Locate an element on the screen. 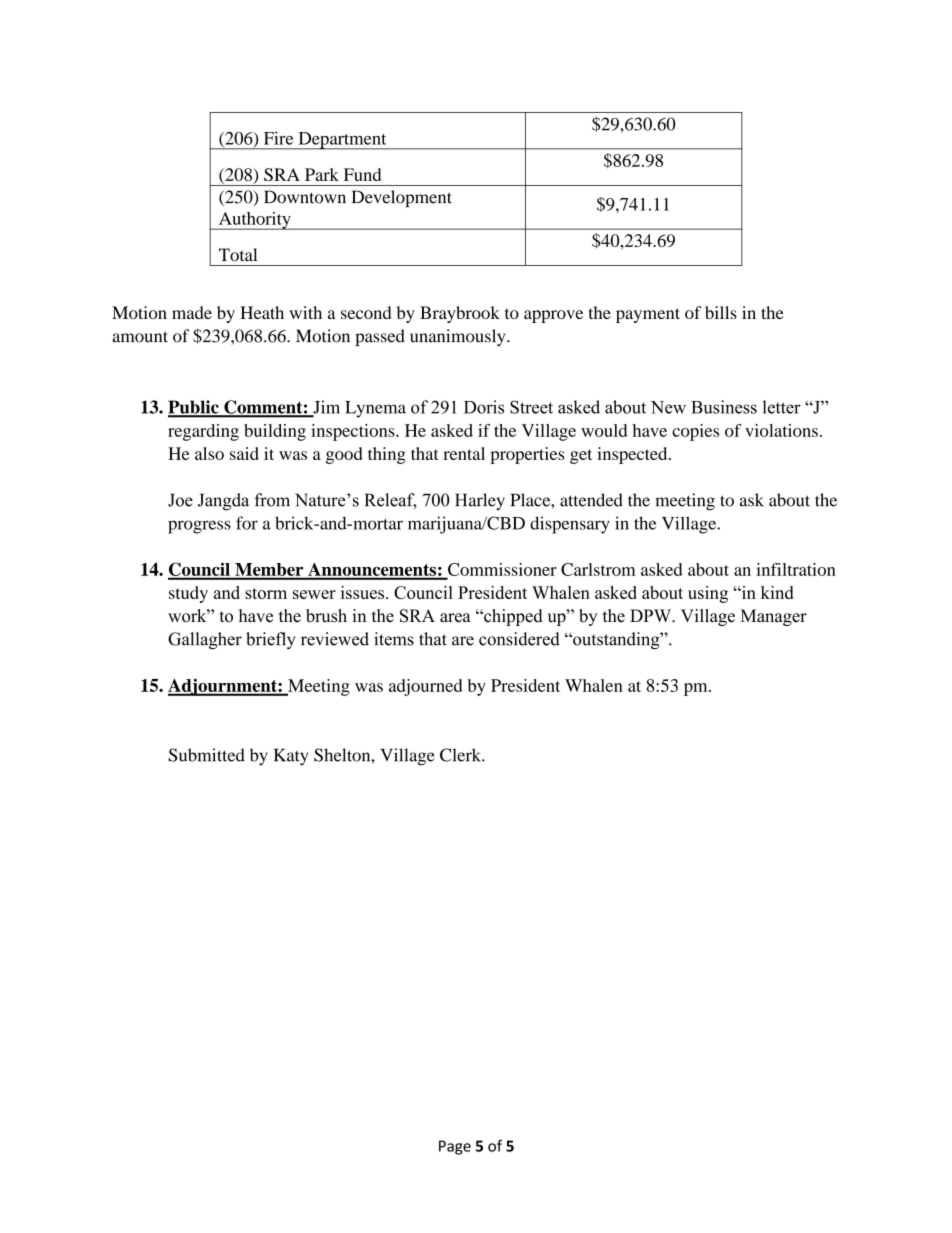 The width and height of the screenshot is (952, 1233). Doris is located at coordinates (484, 407).
